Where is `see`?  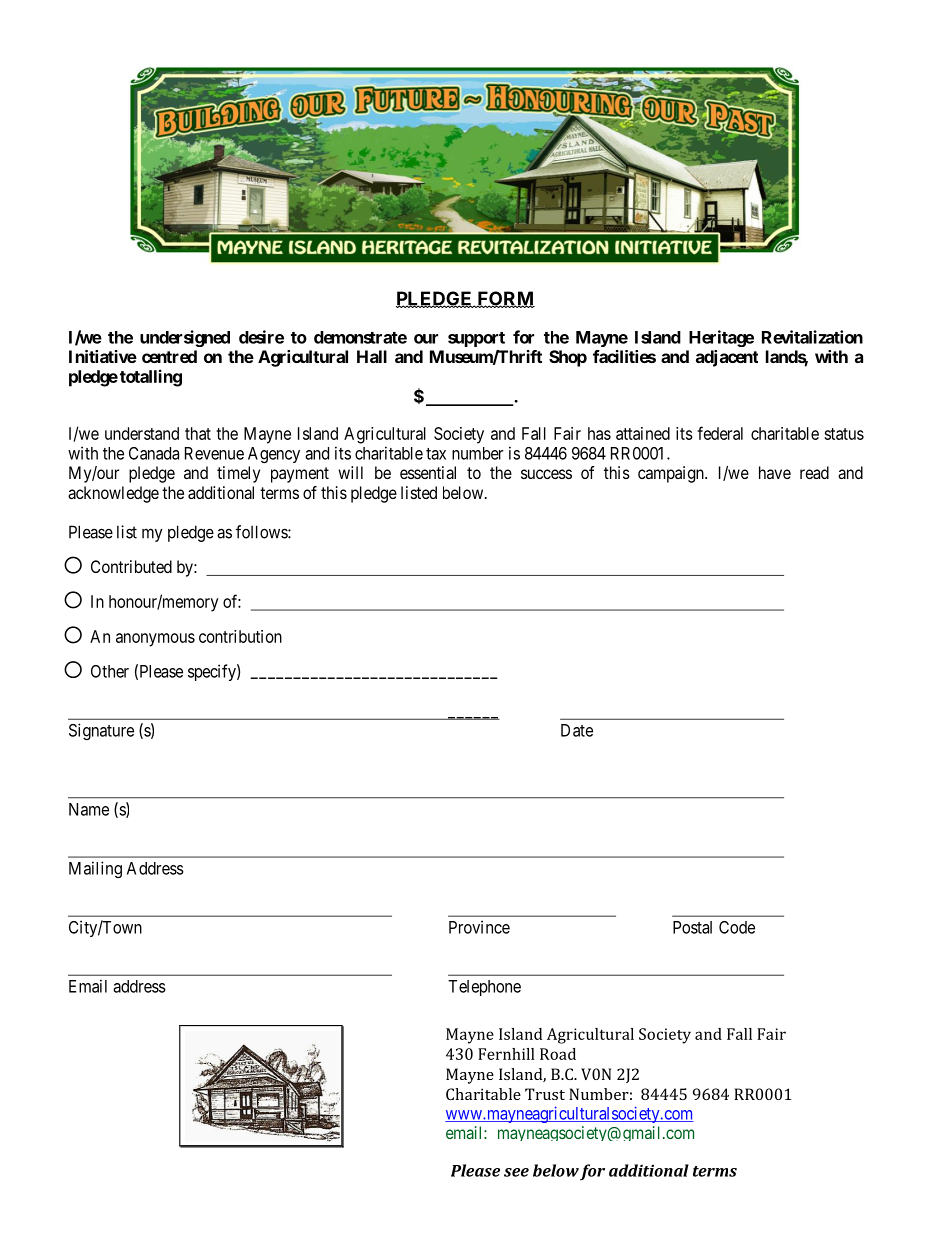
see is located at coordinates (516, 1172).
